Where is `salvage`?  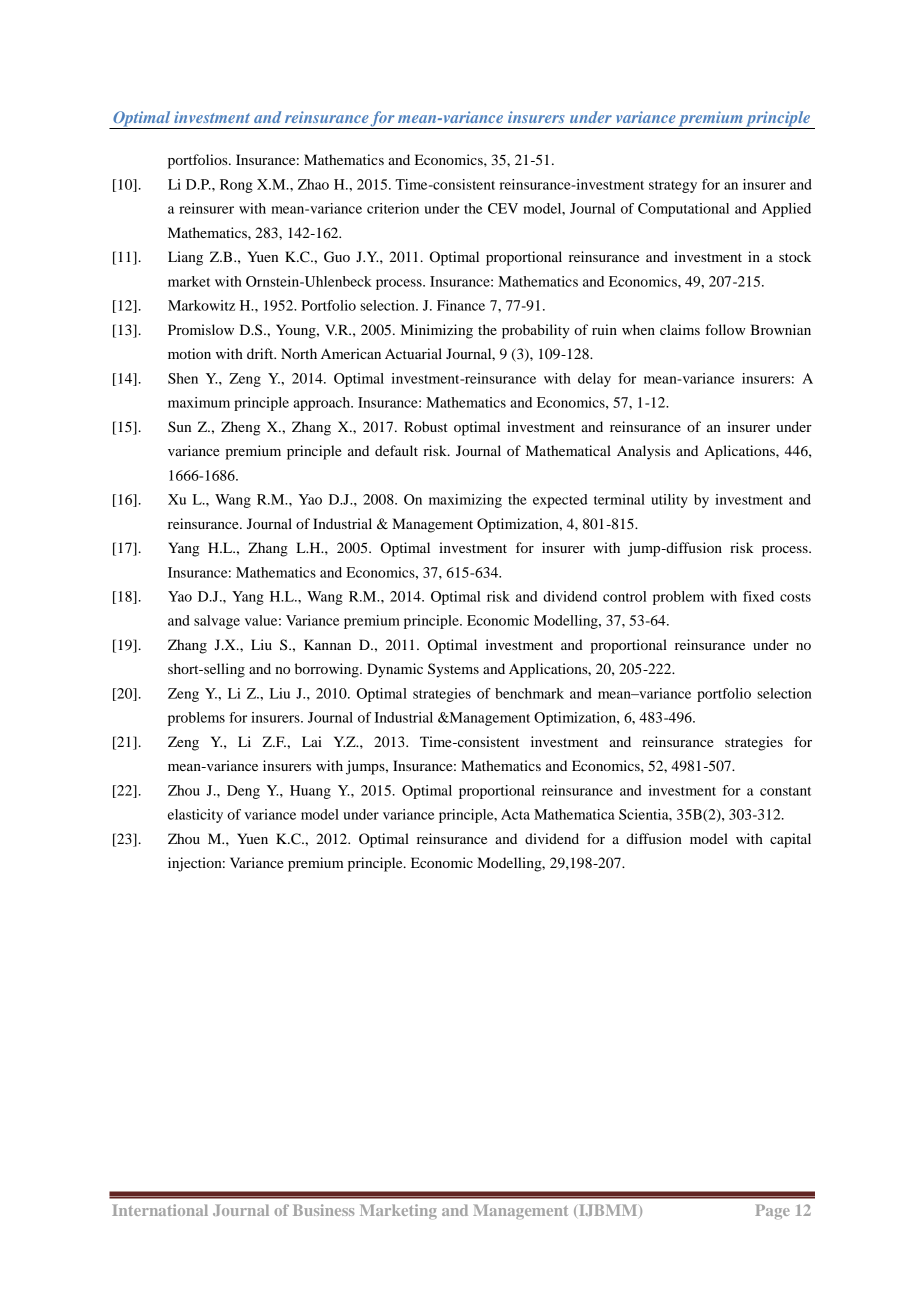 salvage is located at coordinates (217, 622).
